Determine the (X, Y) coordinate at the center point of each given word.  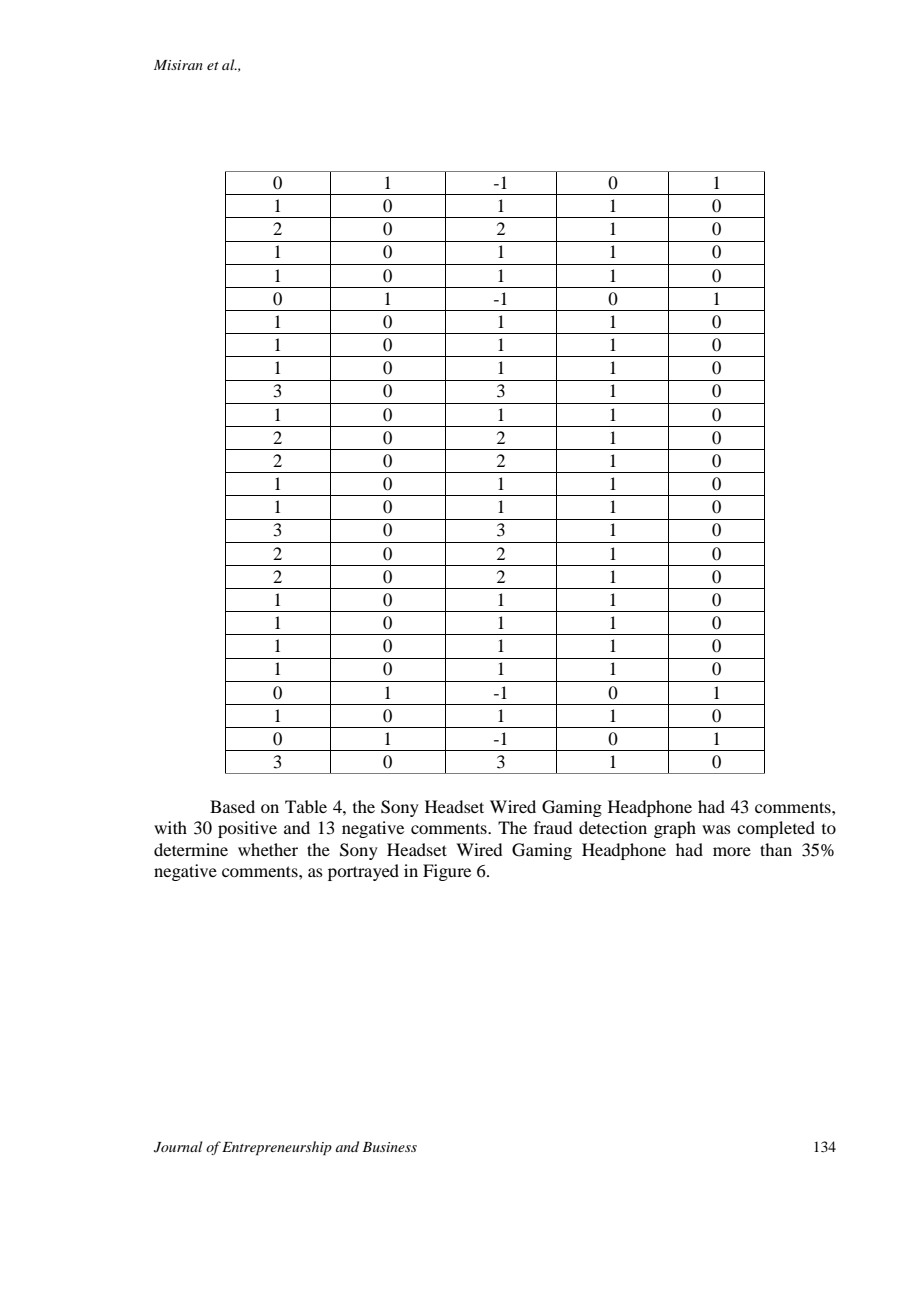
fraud (553, 827)
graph (675, 829)
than (776, 849)
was (716, 829)
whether (268, 849)
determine (191, 849)
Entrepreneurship (277, 1148)
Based (232, 806)
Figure (447, 872)
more (732, 851)
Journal (178, 1147)
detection (613, 827)
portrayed (363, 872)
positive (247, 829)
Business (389, 1147)
